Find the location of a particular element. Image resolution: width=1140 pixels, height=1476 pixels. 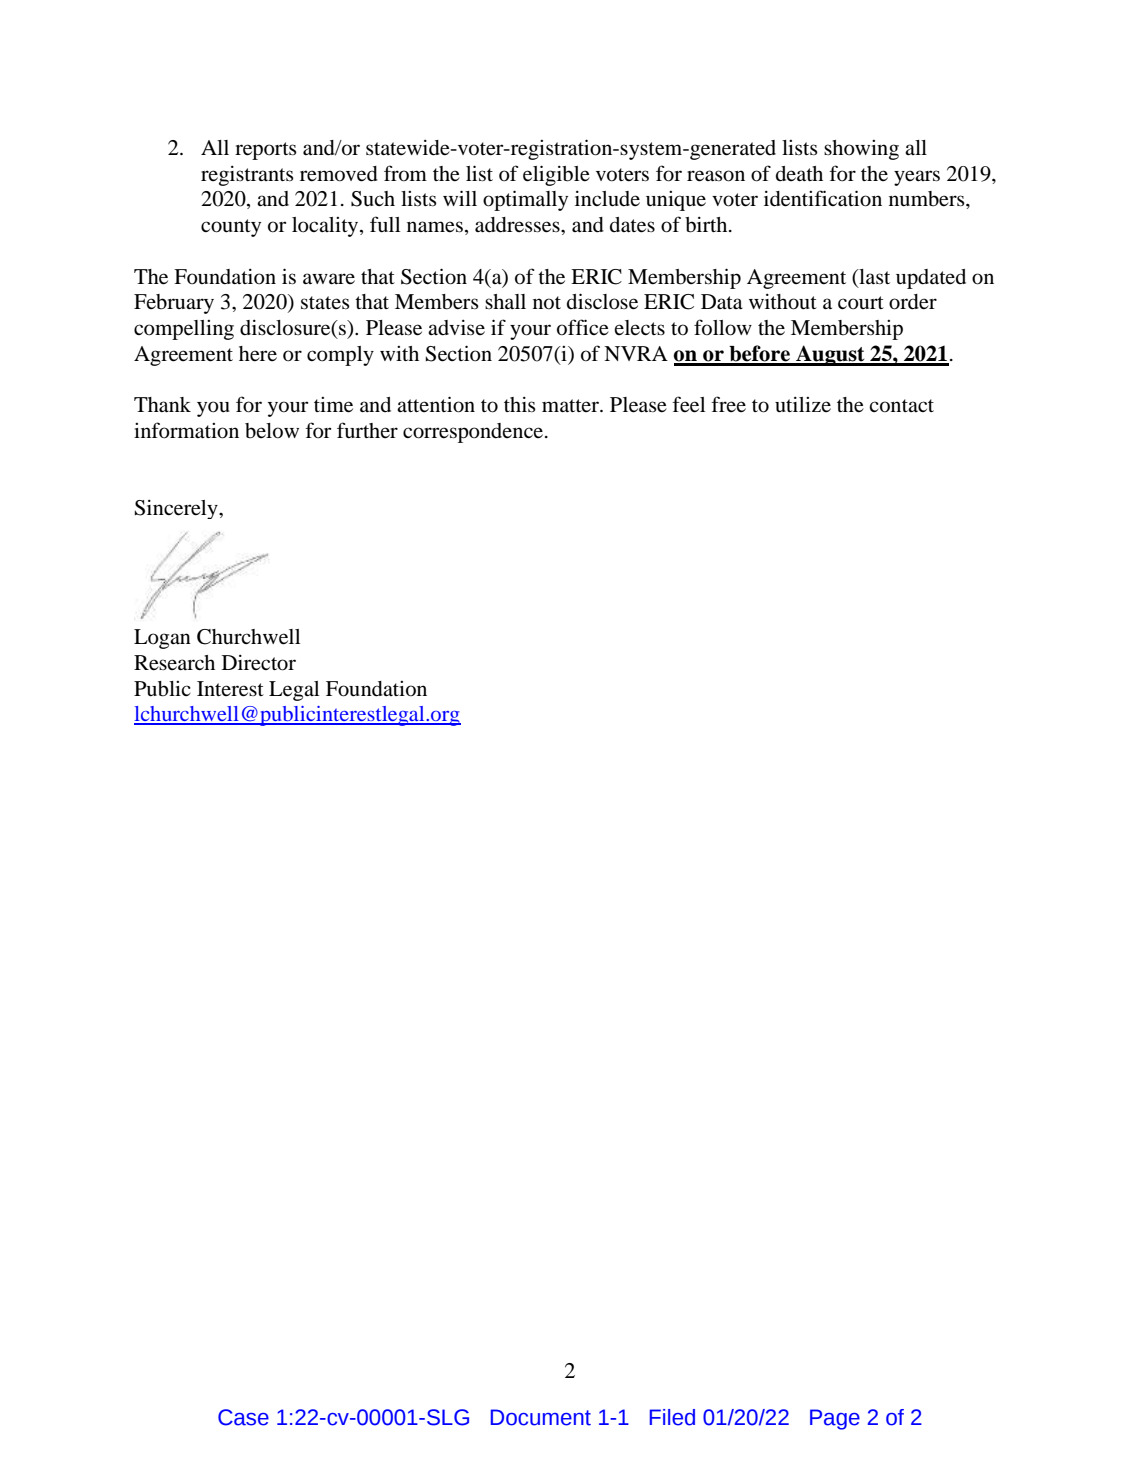

utilize is located at coordinates (803, 405).
